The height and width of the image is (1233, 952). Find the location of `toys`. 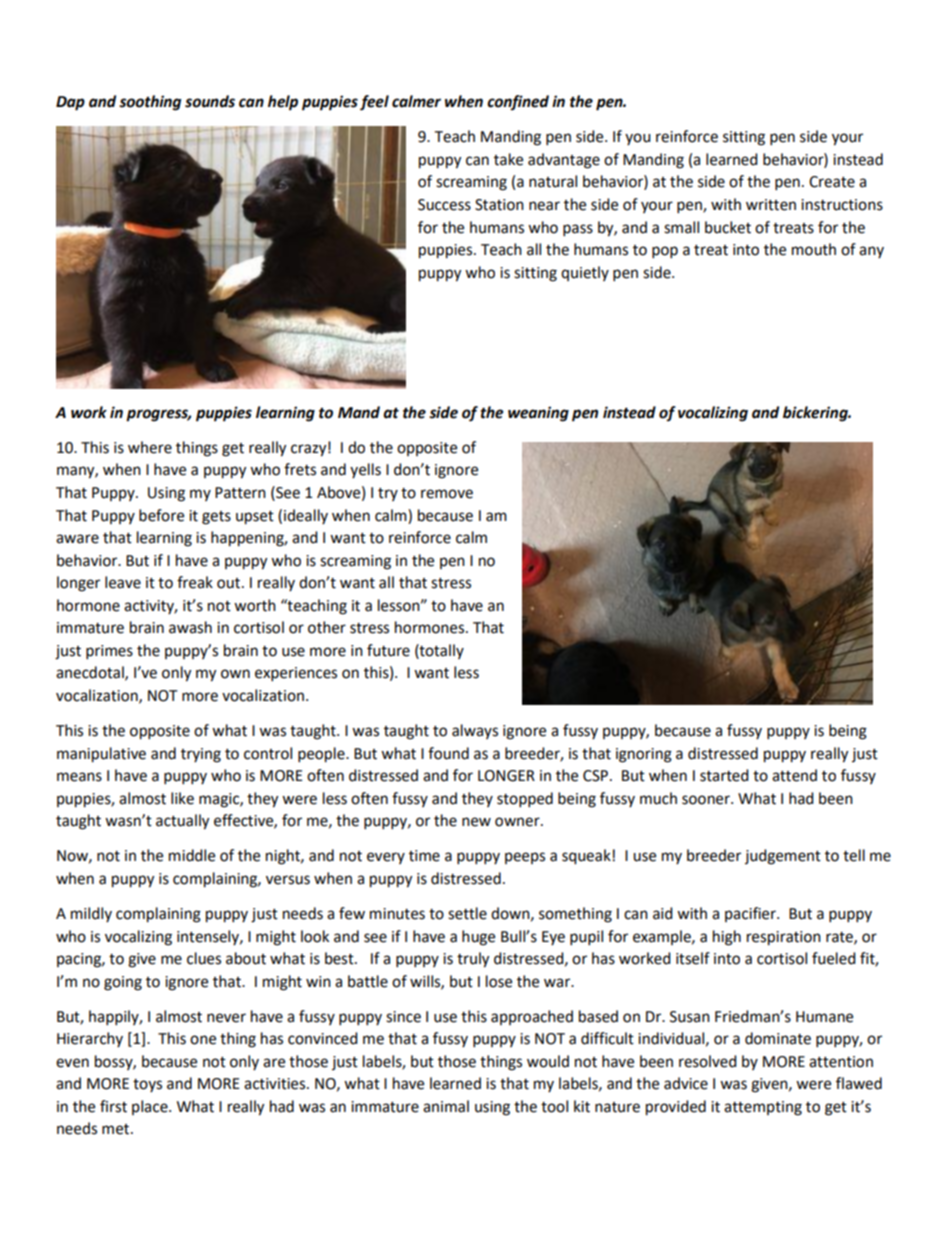

toys is located at coordinates (147, 1085).
